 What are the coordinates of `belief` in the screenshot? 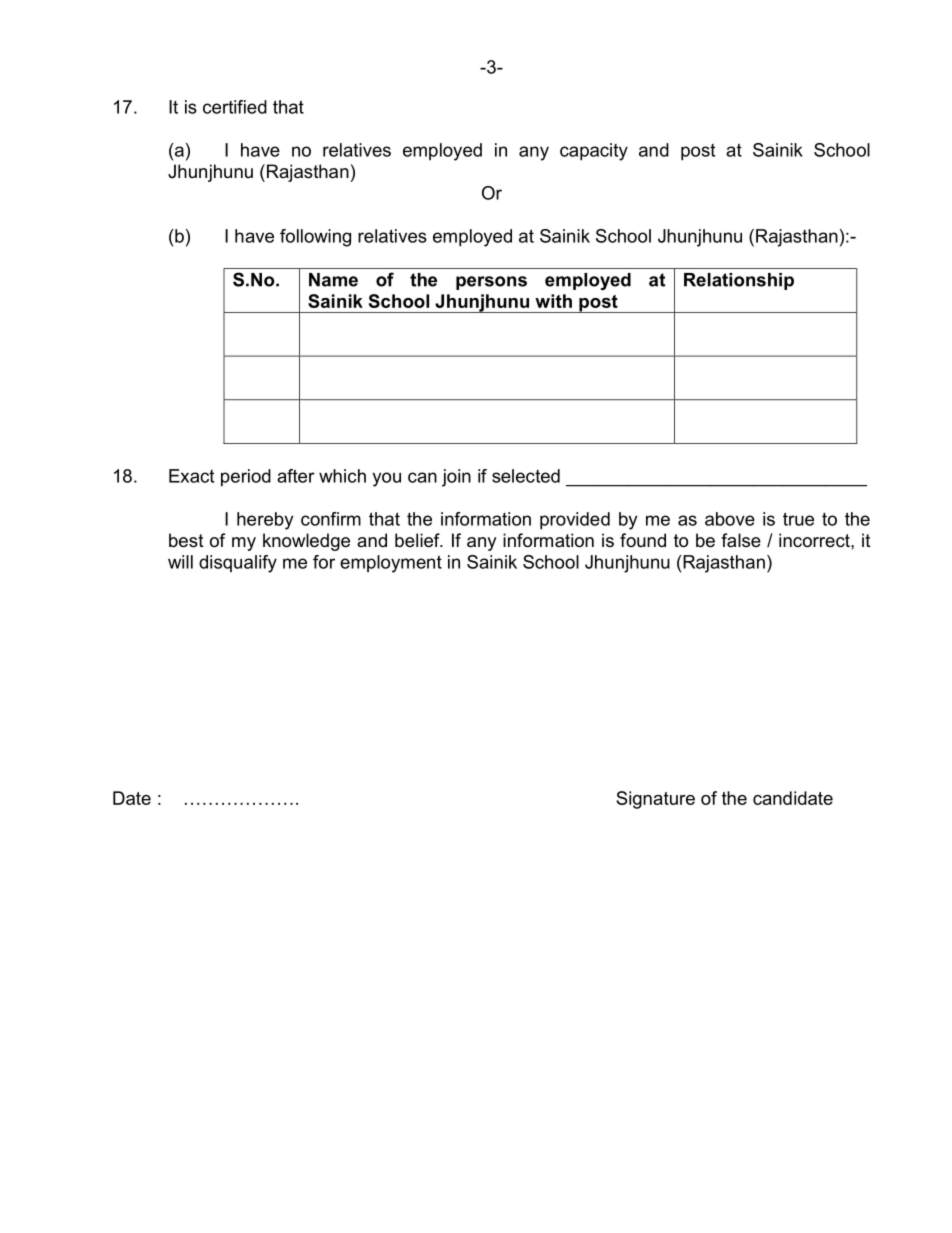 It's located at (418, 540).
